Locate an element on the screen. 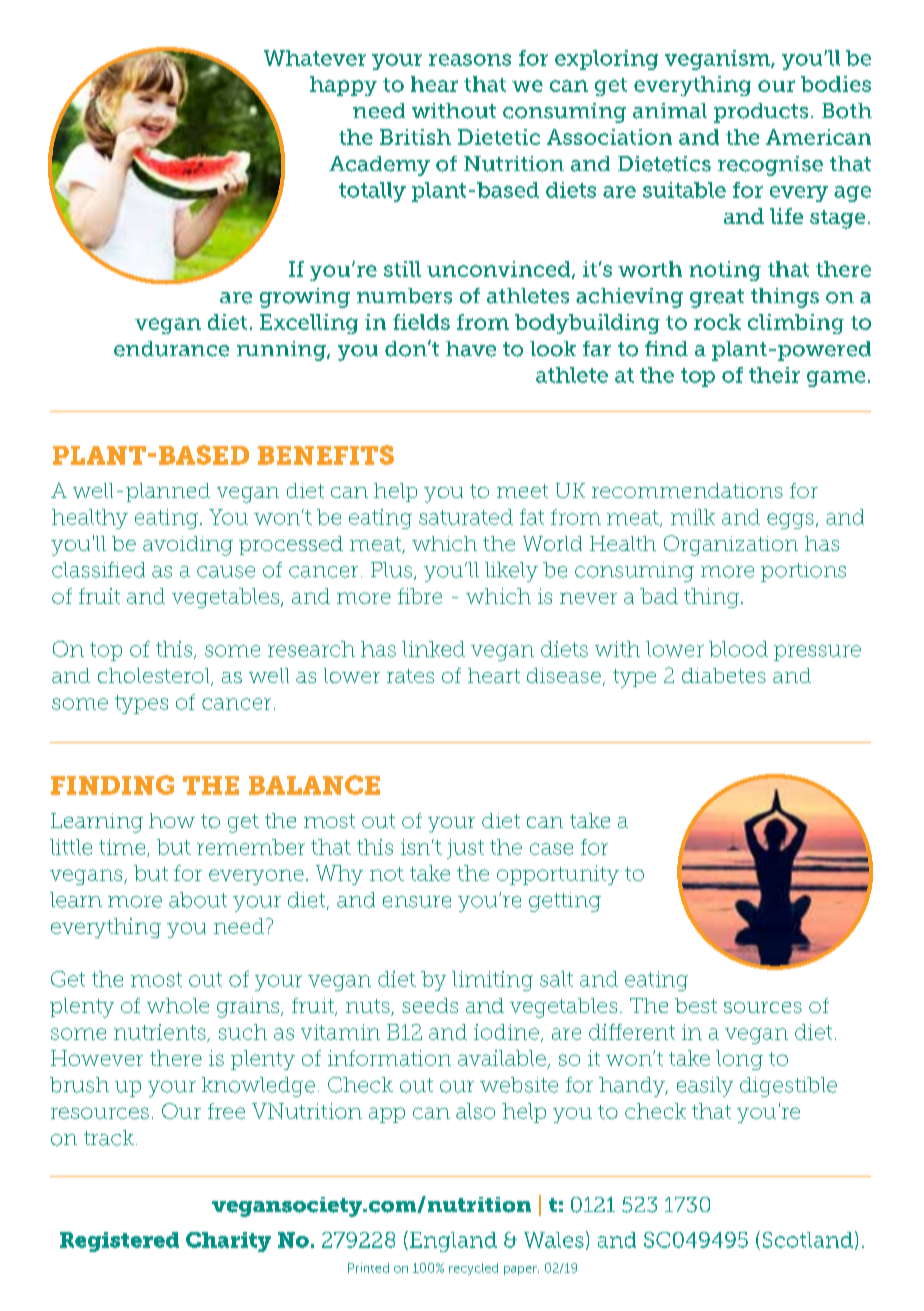 The image size is (924, 1311). about is located at coordinates (198, 900).
